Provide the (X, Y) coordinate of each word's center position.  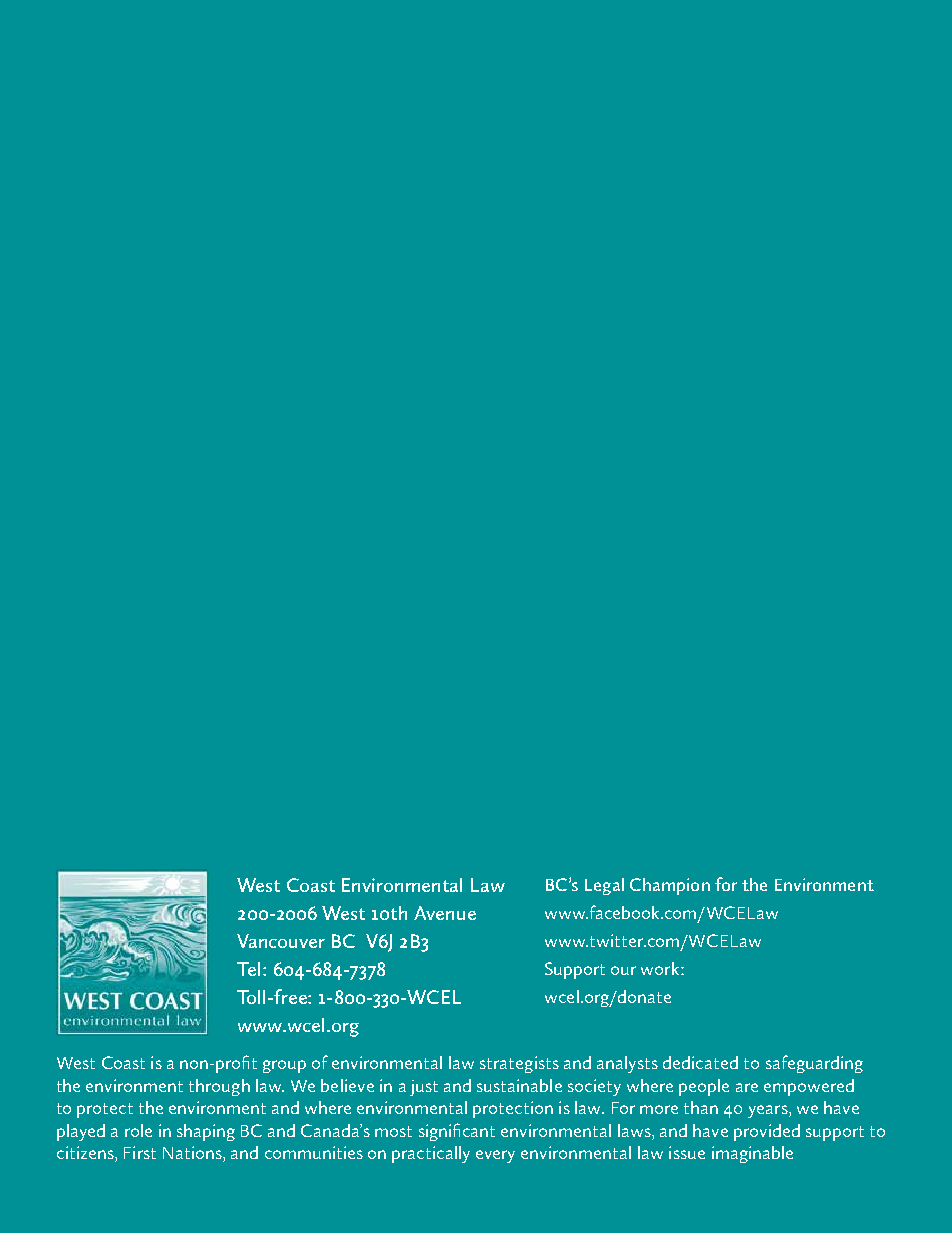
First (140, 1152)
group (284, 1066)
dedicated (700, 1062)
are (747, 1087)
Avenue (445, 913)
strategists (519, 1064)
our (623, 970)
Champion (670, 886)
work (661, 968)
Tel (248, 969)
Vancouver (281, 941)
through (219, 1087)
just (424, 1088)
